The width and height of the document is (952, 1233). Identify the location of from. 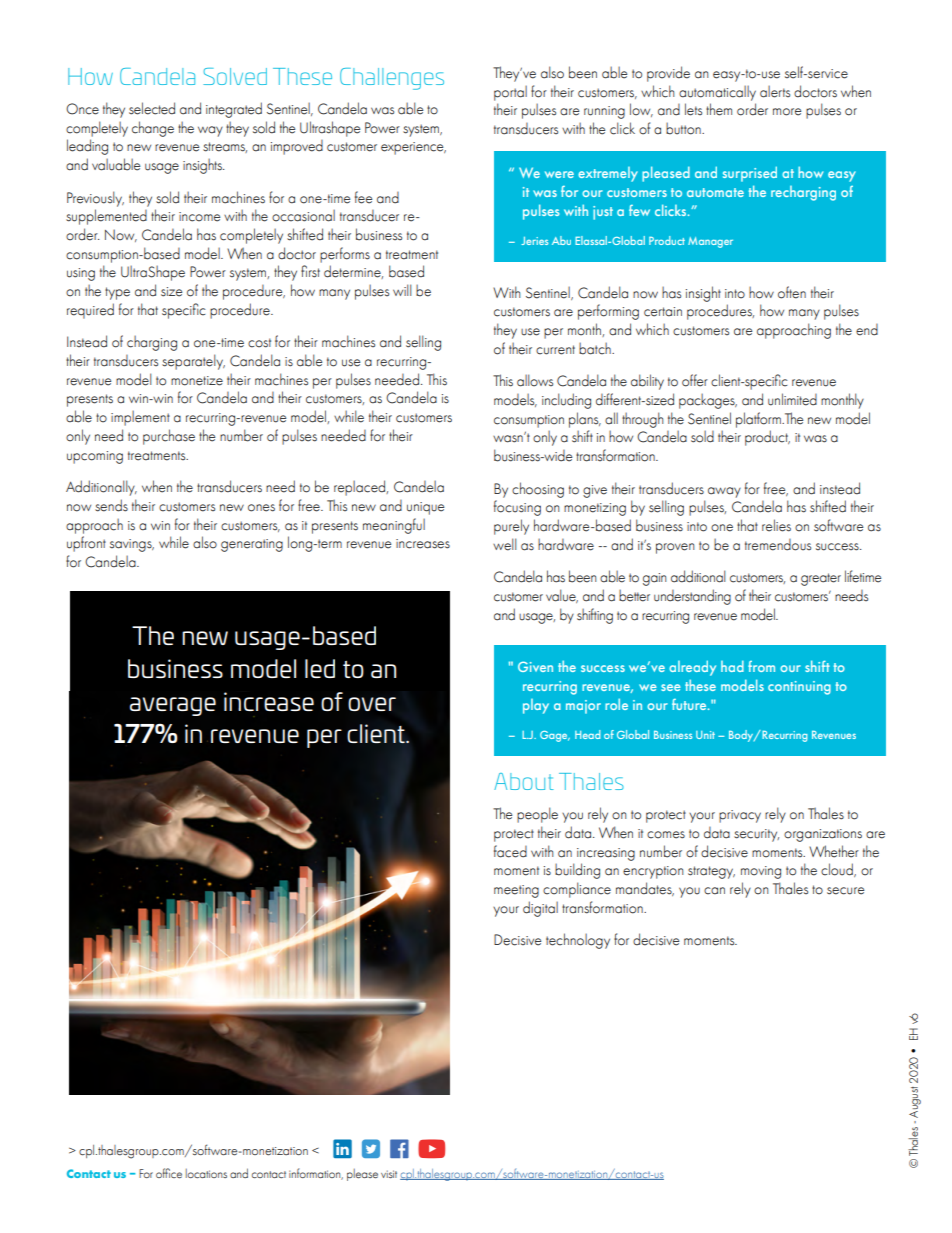
(761, 666).
